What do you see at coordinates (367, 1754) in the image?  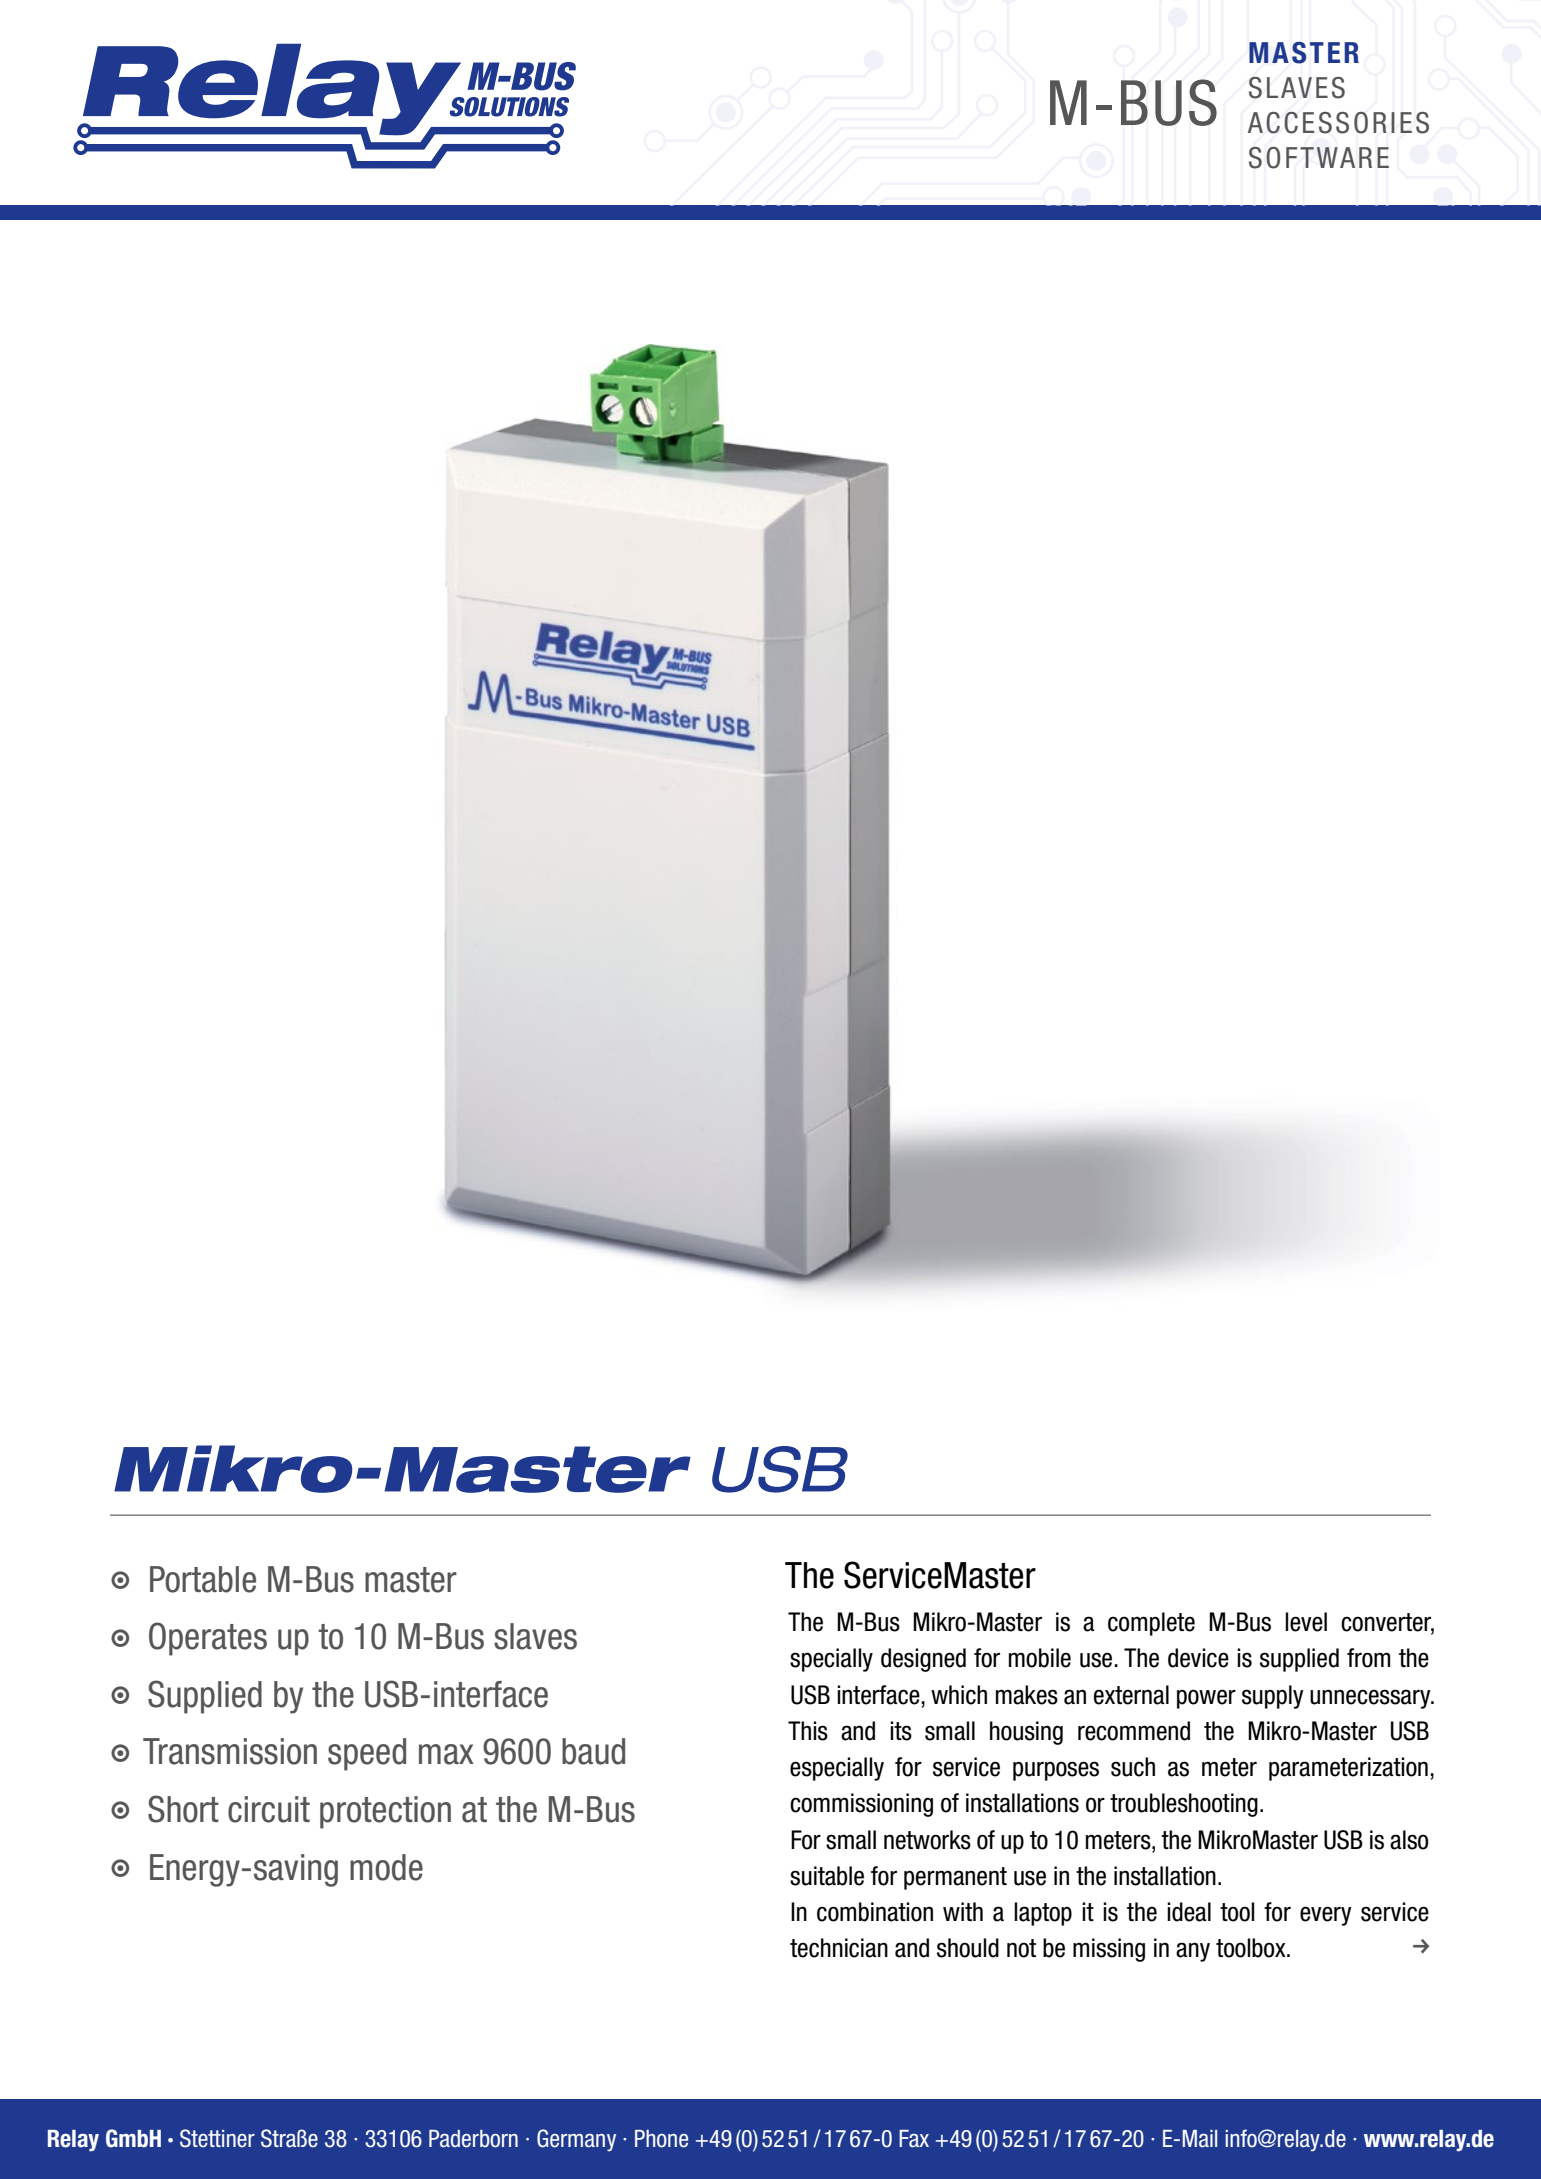 I see `speed` at bounding box center [367, 1754].
